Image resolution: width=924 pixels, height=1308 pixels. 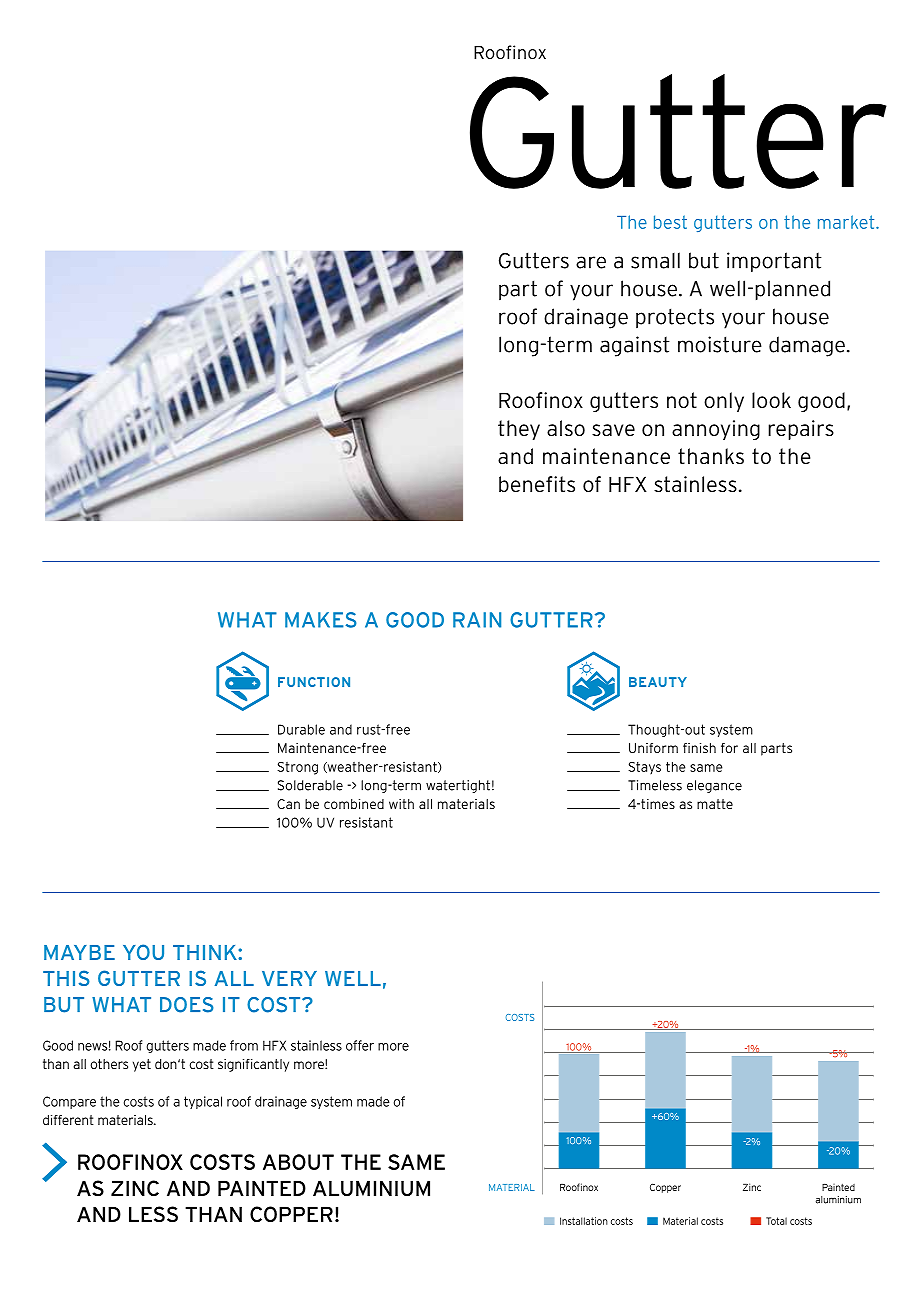 I want to click on important, so click(x=774, y=262).
